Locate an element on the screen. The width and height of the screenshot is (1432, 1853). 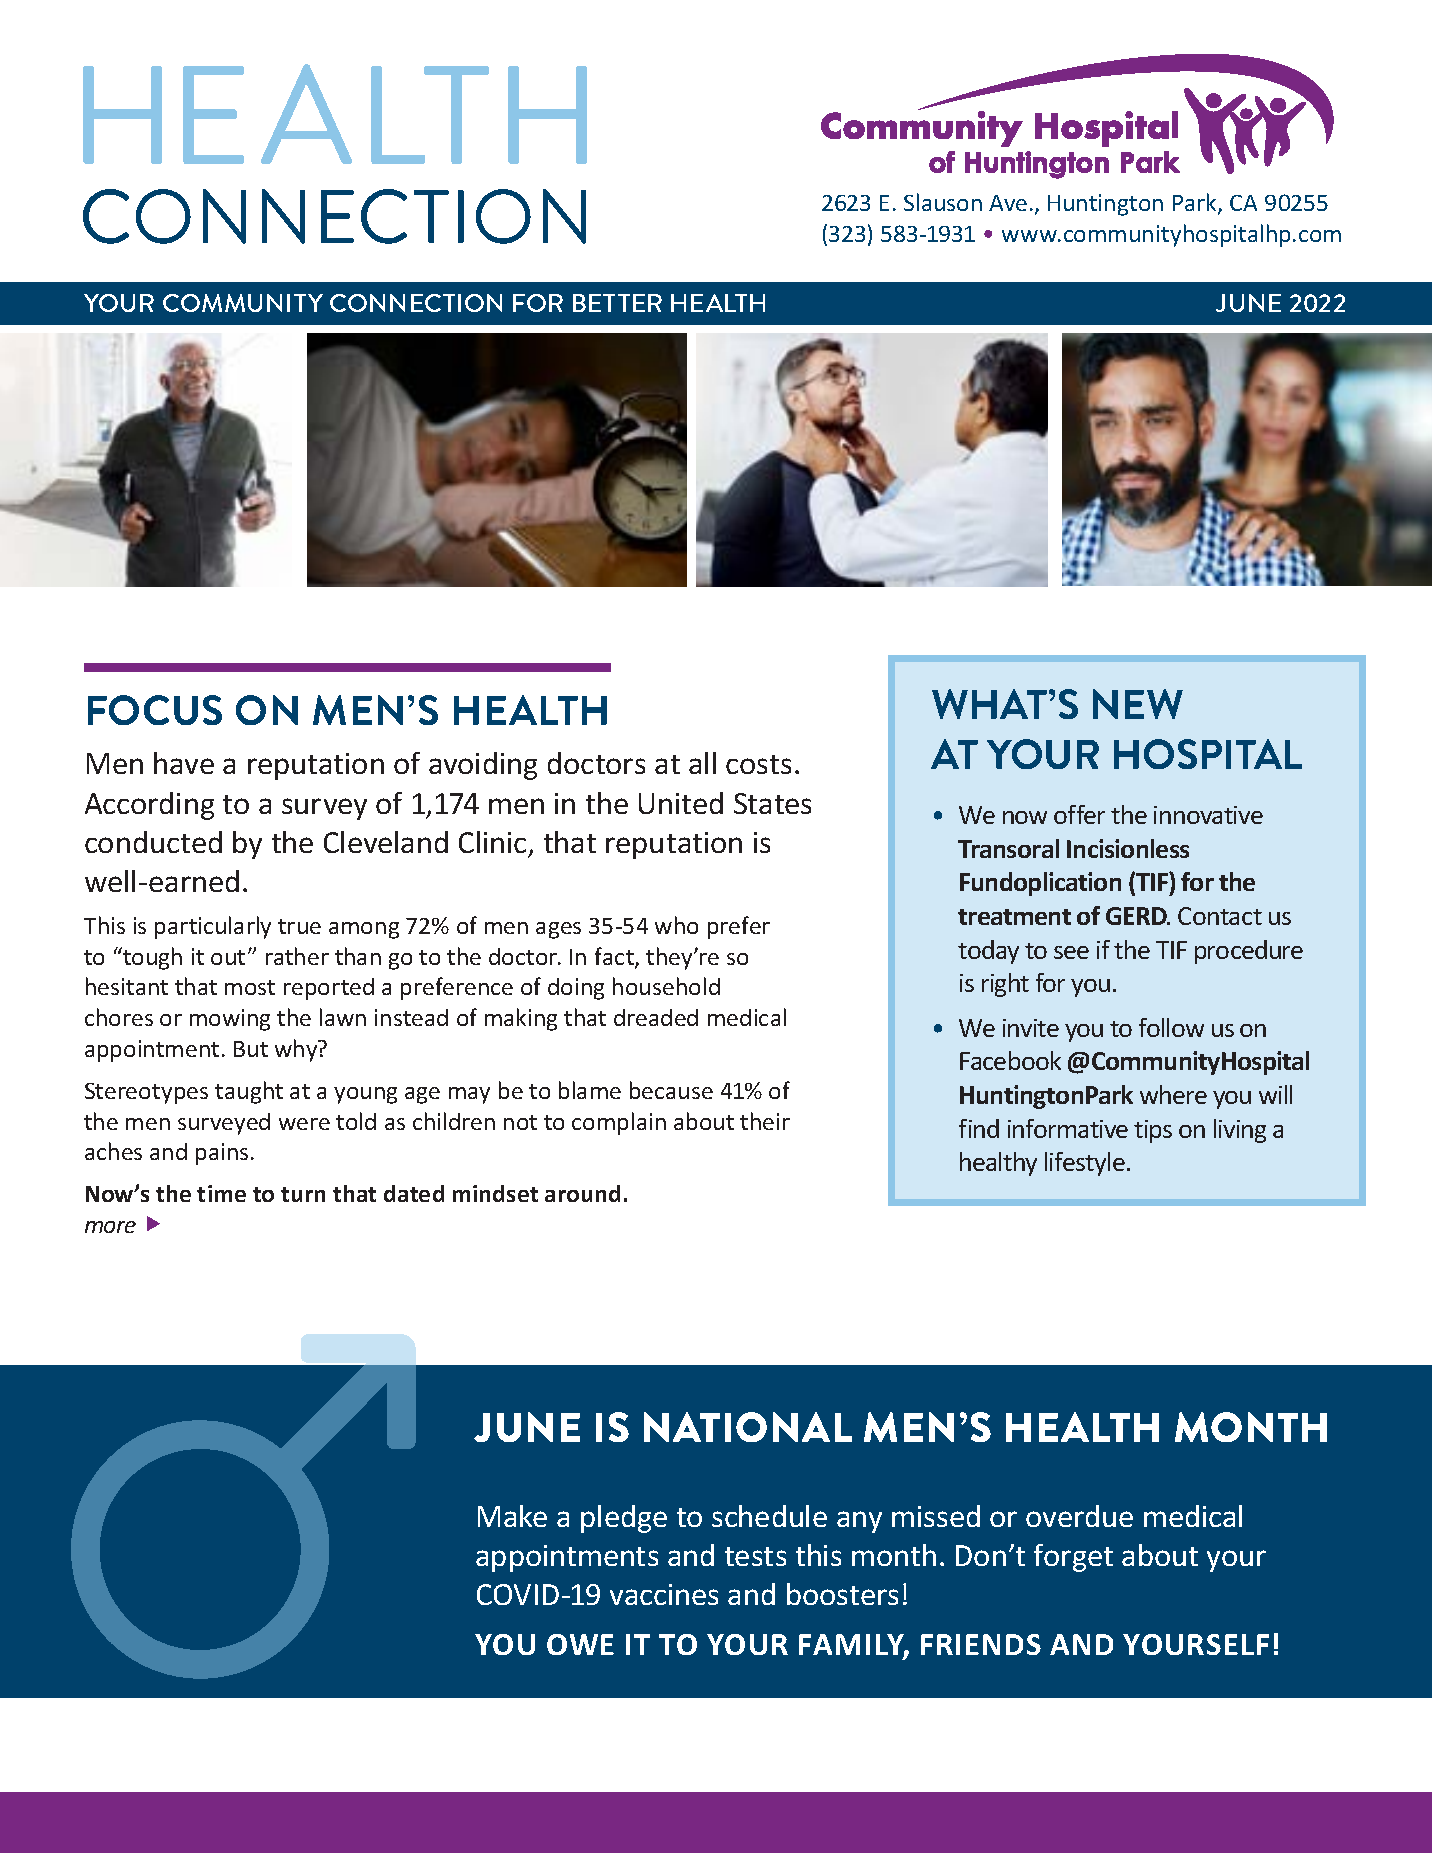
see is located at coordinates (1071, 952).
